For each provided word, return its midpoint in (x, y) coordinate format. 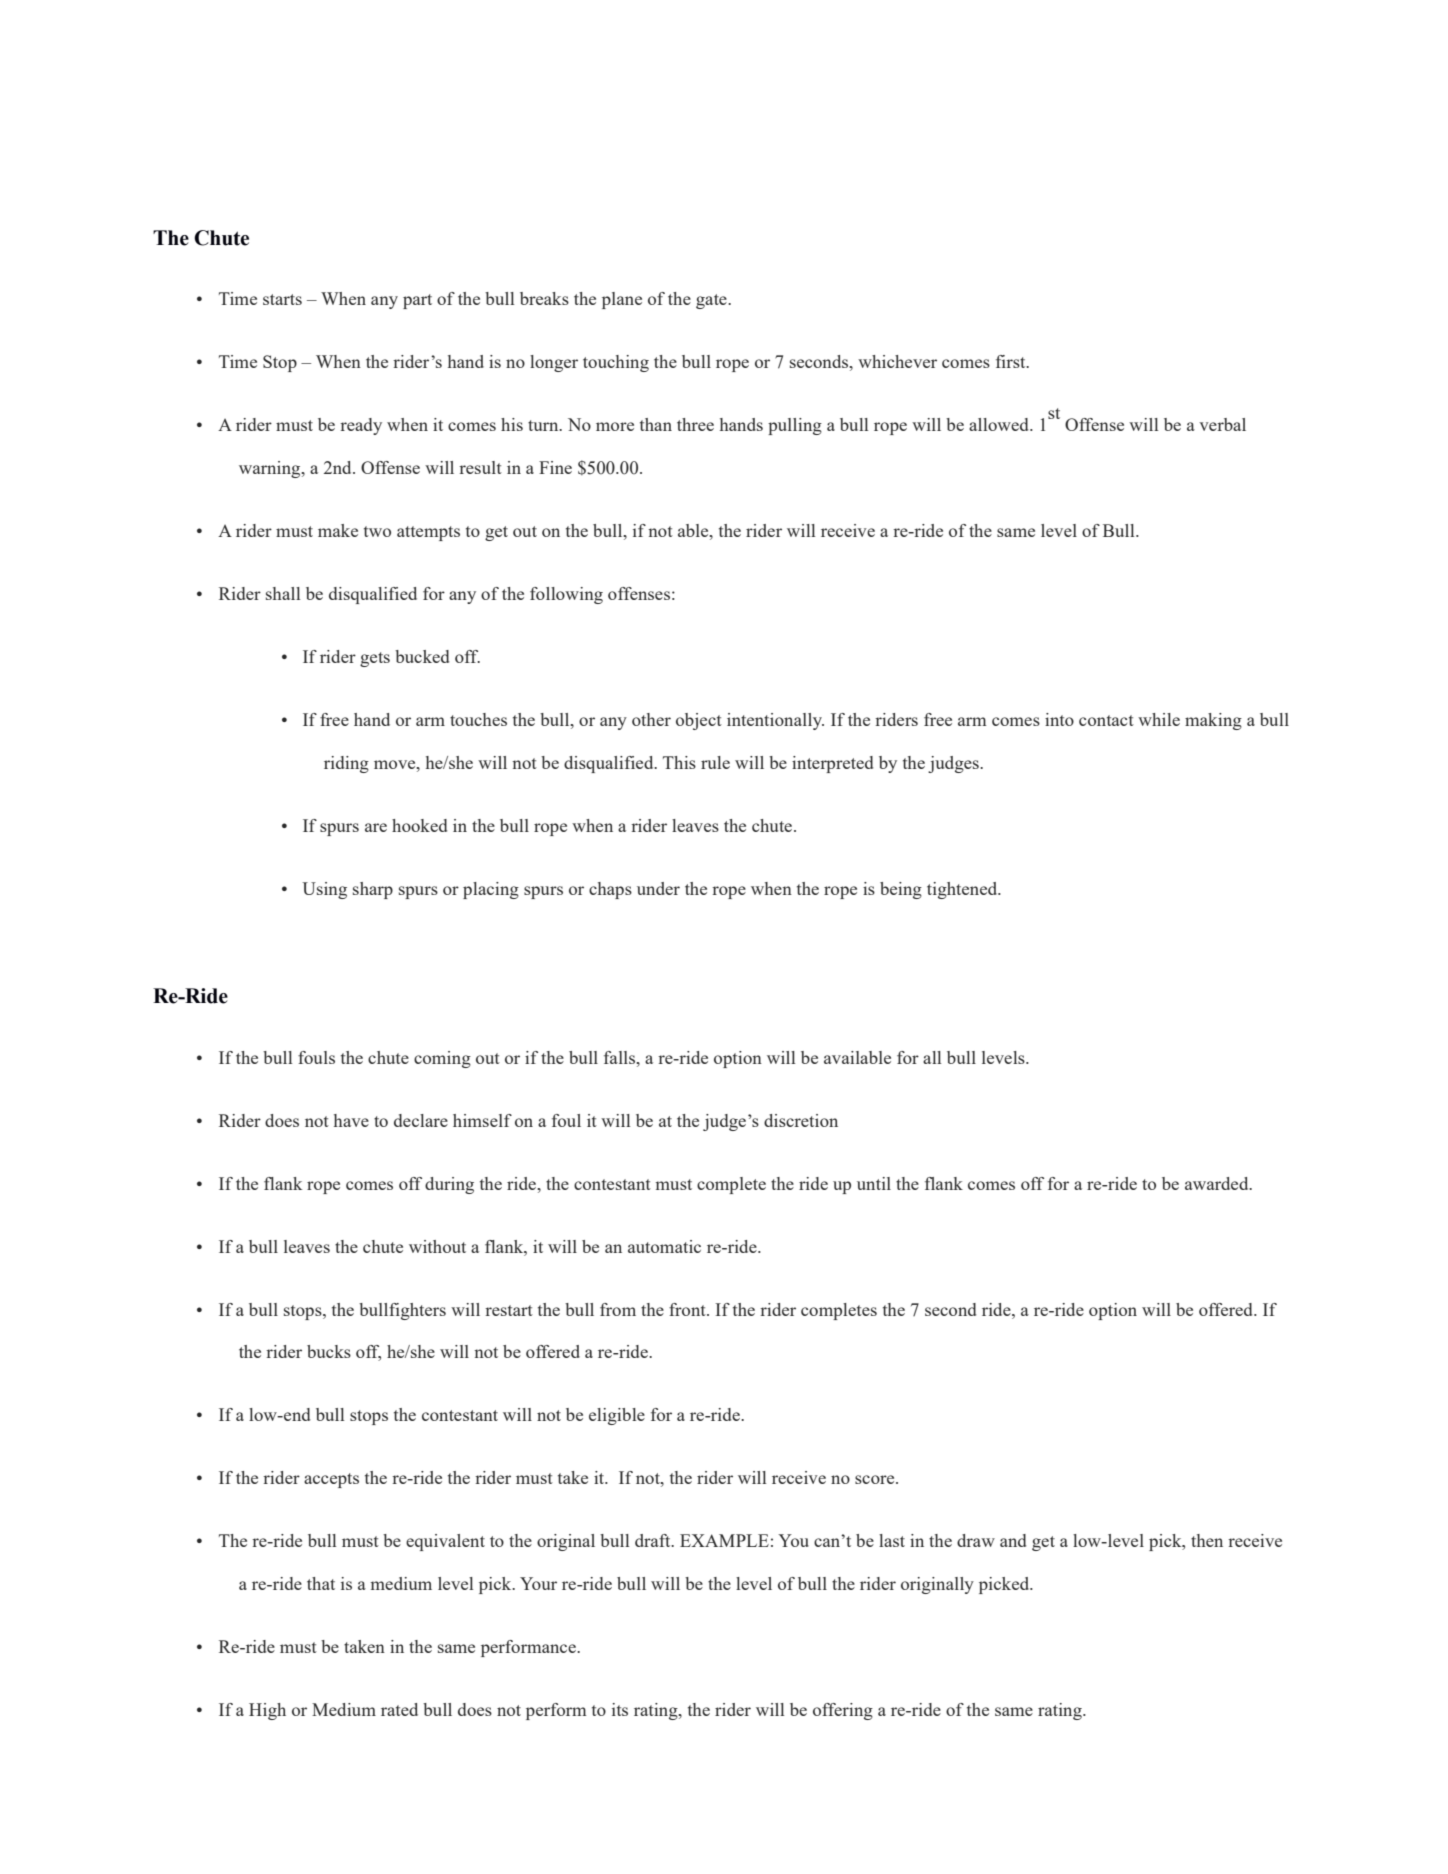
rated (399, 1709)
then (1207, 1540)
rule (715, 762)
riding (346, 764)
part (417, 301)
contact (1106, 720)
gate (712, 301)
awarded (1218, 1183)
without (437, 1246)
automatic (664, 1246)
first (1012, 361)
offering (843, 1711)
